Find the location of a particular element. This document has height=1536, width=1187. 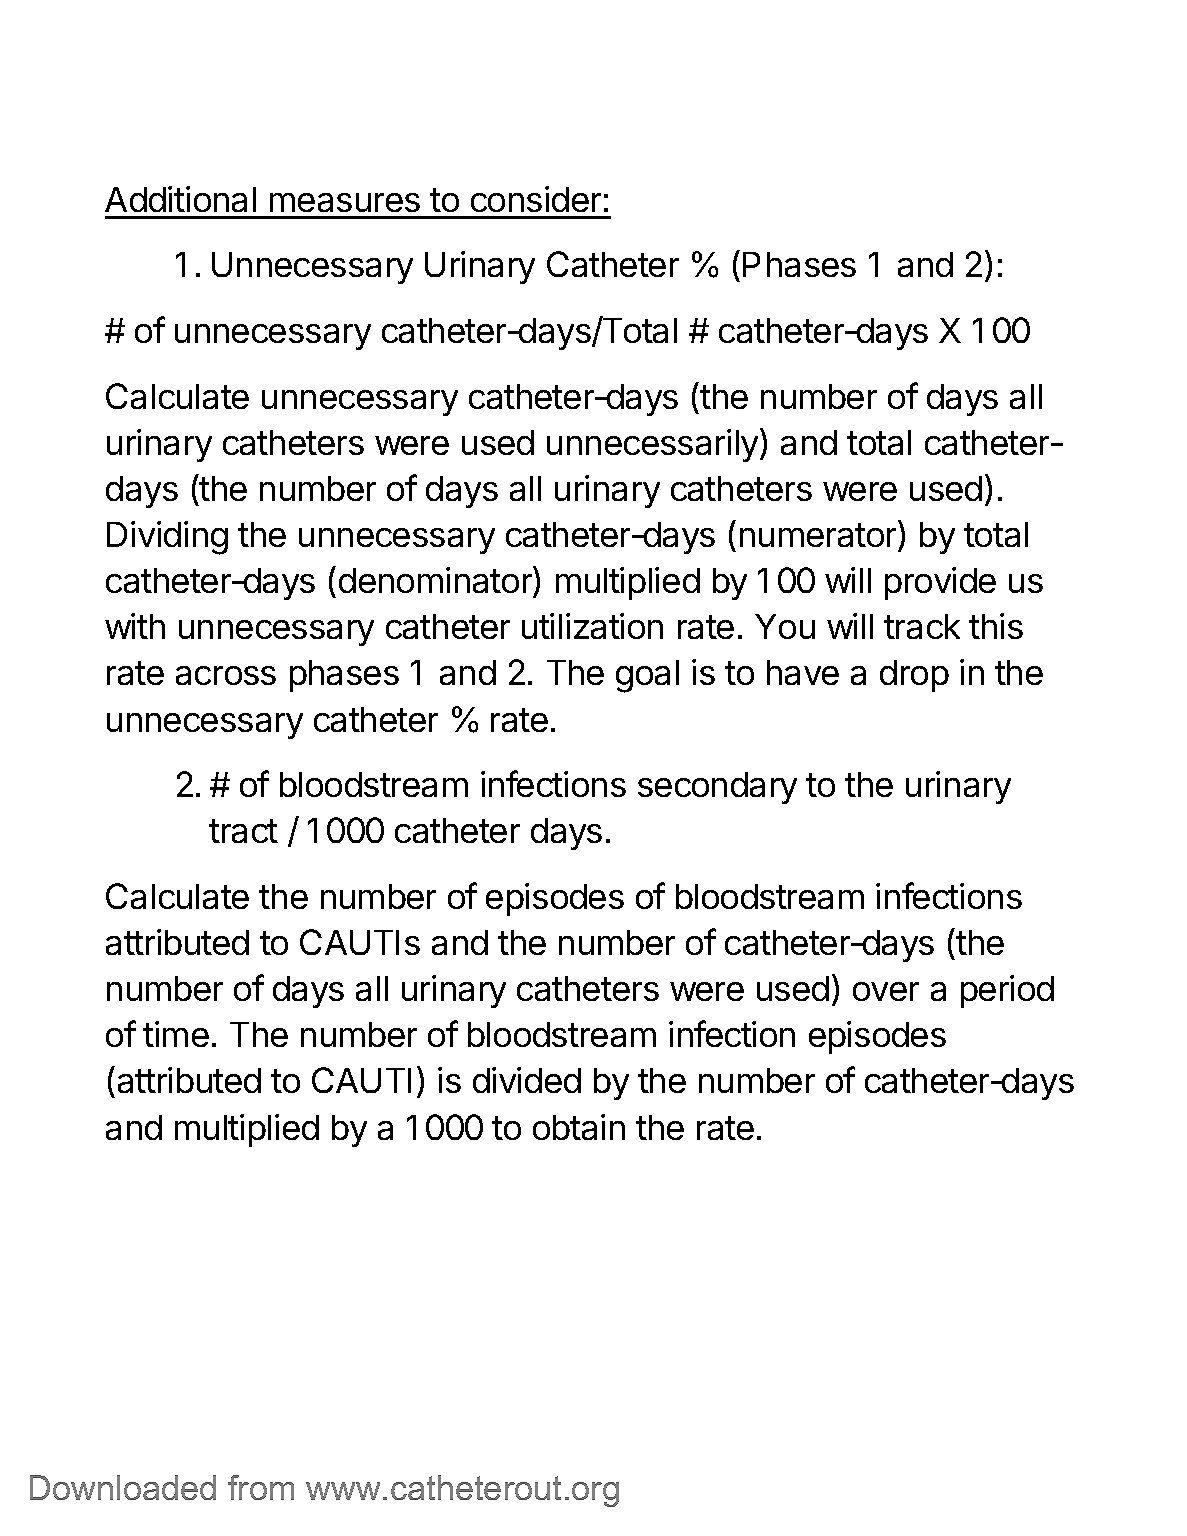

over is located at coordinates (886, 991).
